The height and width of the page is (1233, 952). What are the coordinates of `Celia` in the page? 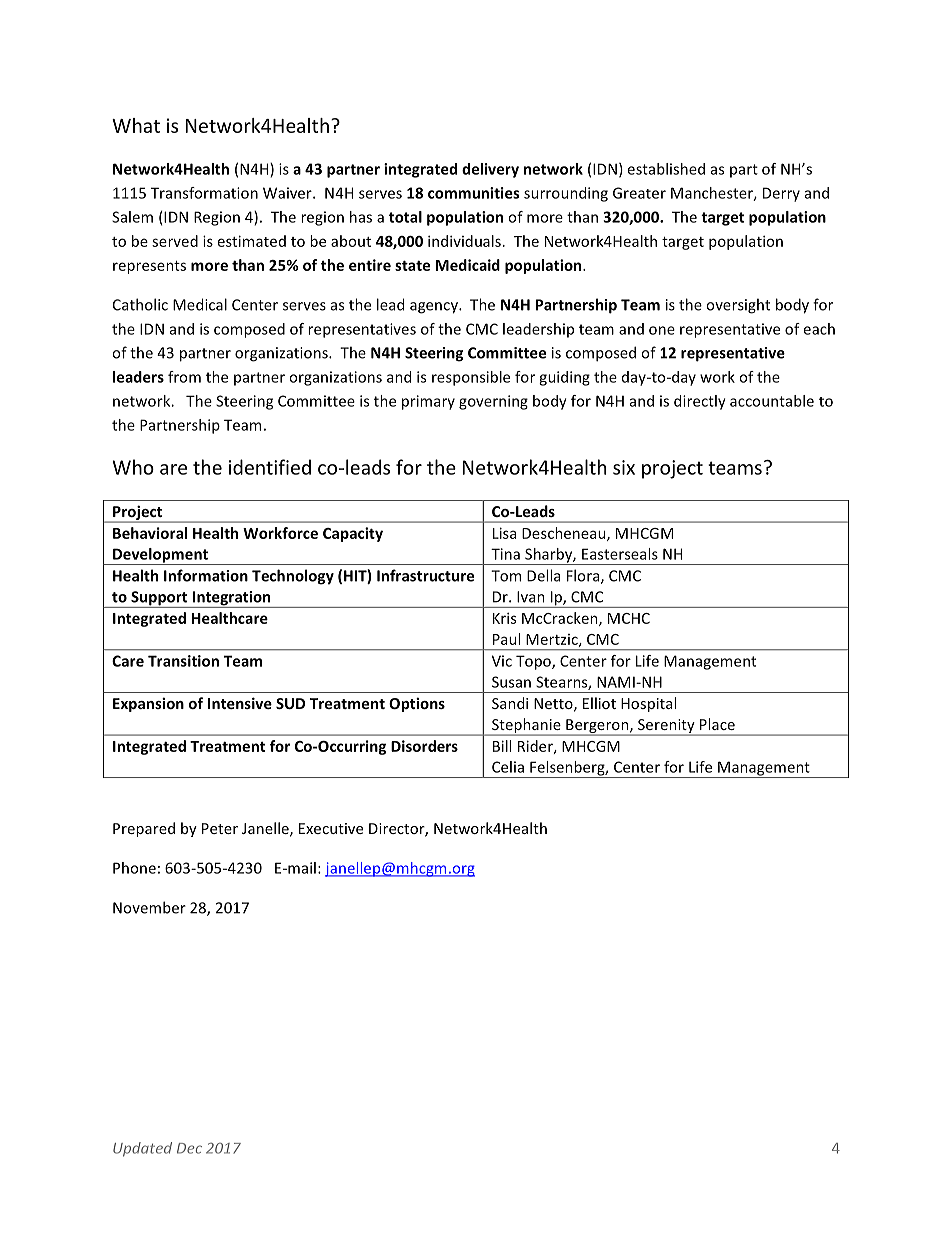 It's located at (508, 767).
